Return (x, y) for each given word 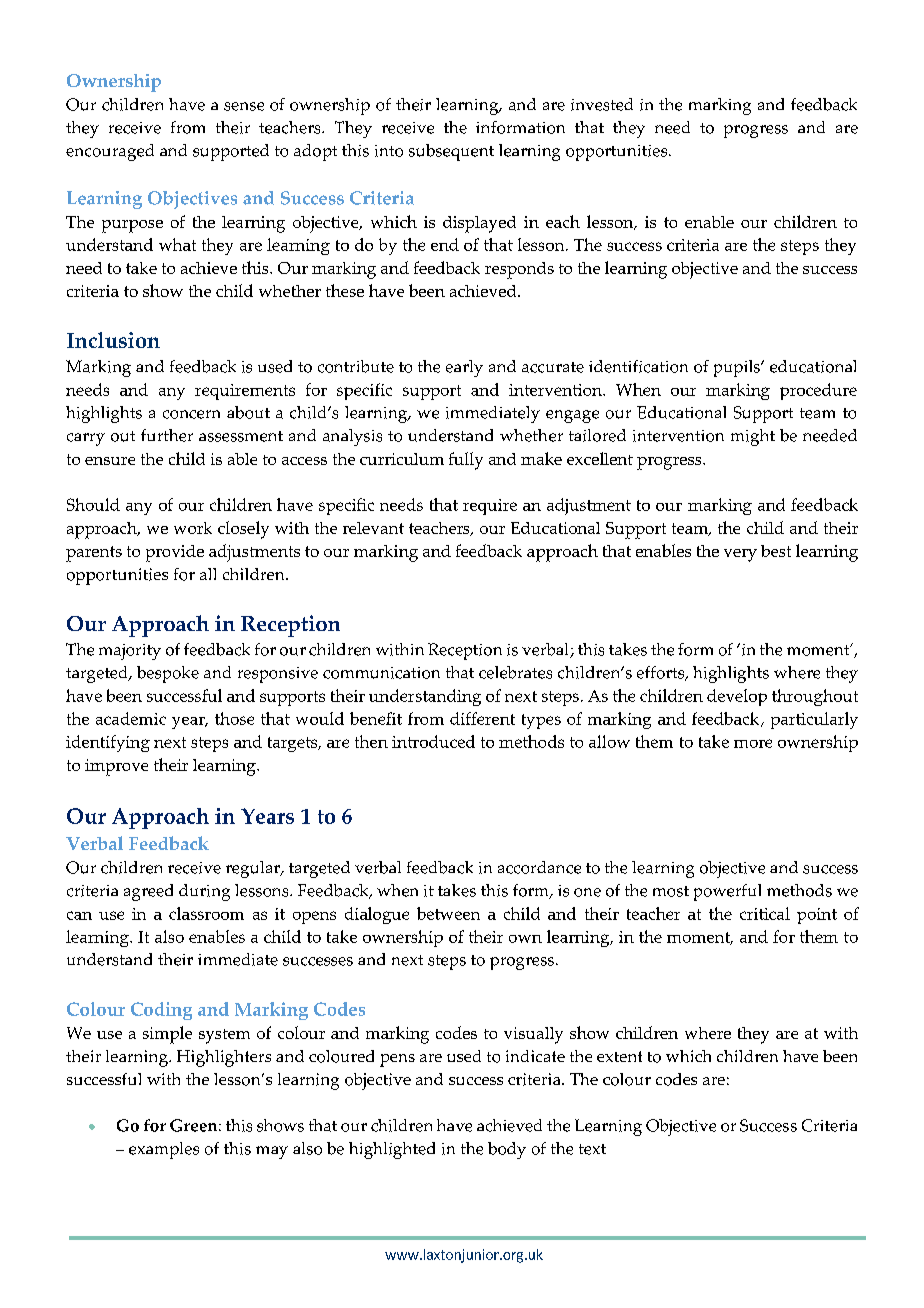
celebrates (515, 672)
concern (191, 414)
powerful (727, 892)
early (464, 368)
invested (602, 104)
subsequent (451, 152)
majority (130, 652)
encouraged (110, 152)
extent (619, 1056)
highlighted (392, 1150)
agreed (148, 892)
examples (164, 1150)
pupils (738, 368)
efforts (662, 673)
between (448, 913)
